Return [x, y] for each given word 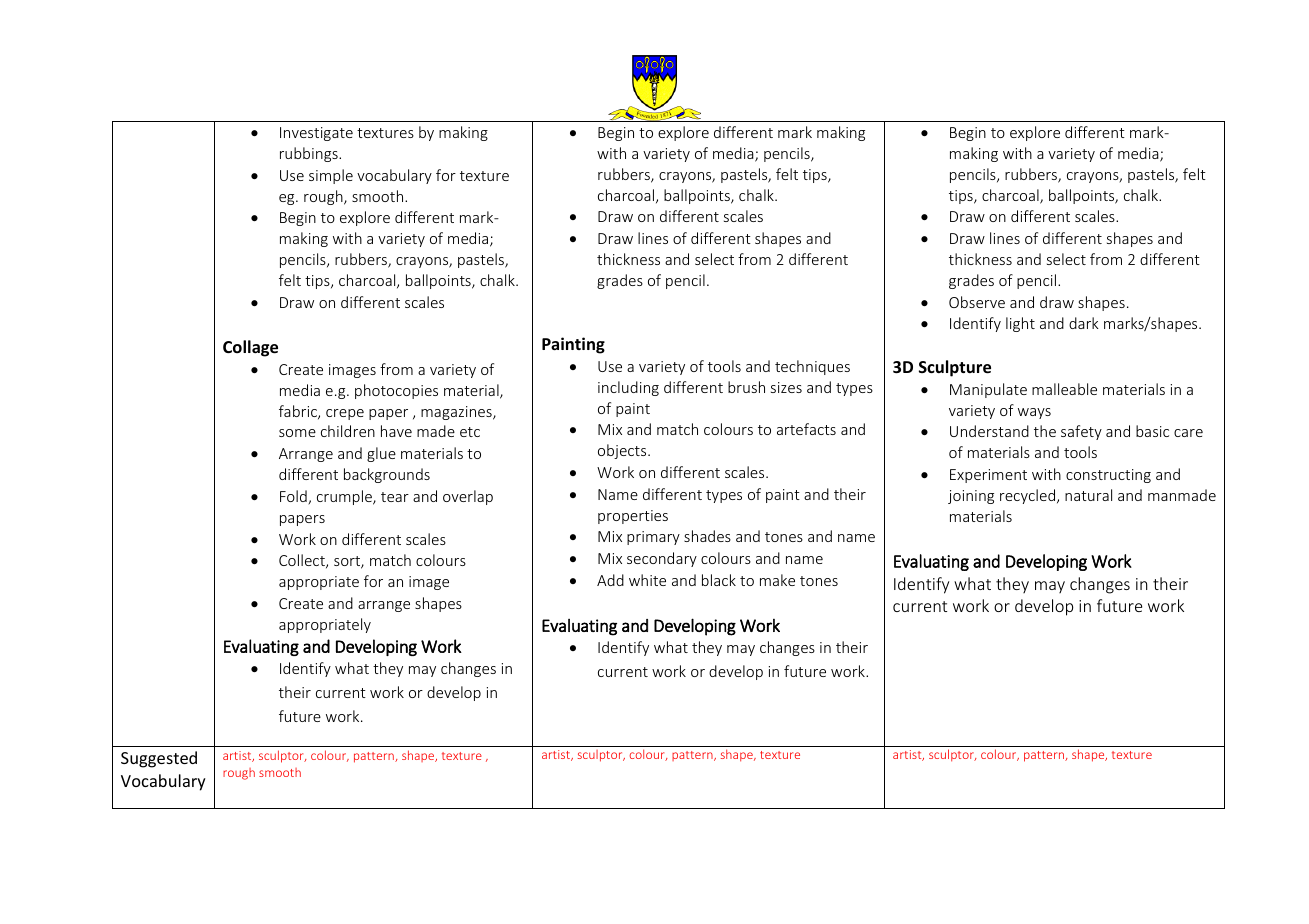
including [628, 388]
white [647, 580]
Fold [294, 497]
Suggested [159, 759]
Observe [977, 302]
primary [653, 538]
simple [331, 176]
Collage [250, 348]
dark [1084, 323]
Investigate [316, 134]
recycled [1029, 496]
